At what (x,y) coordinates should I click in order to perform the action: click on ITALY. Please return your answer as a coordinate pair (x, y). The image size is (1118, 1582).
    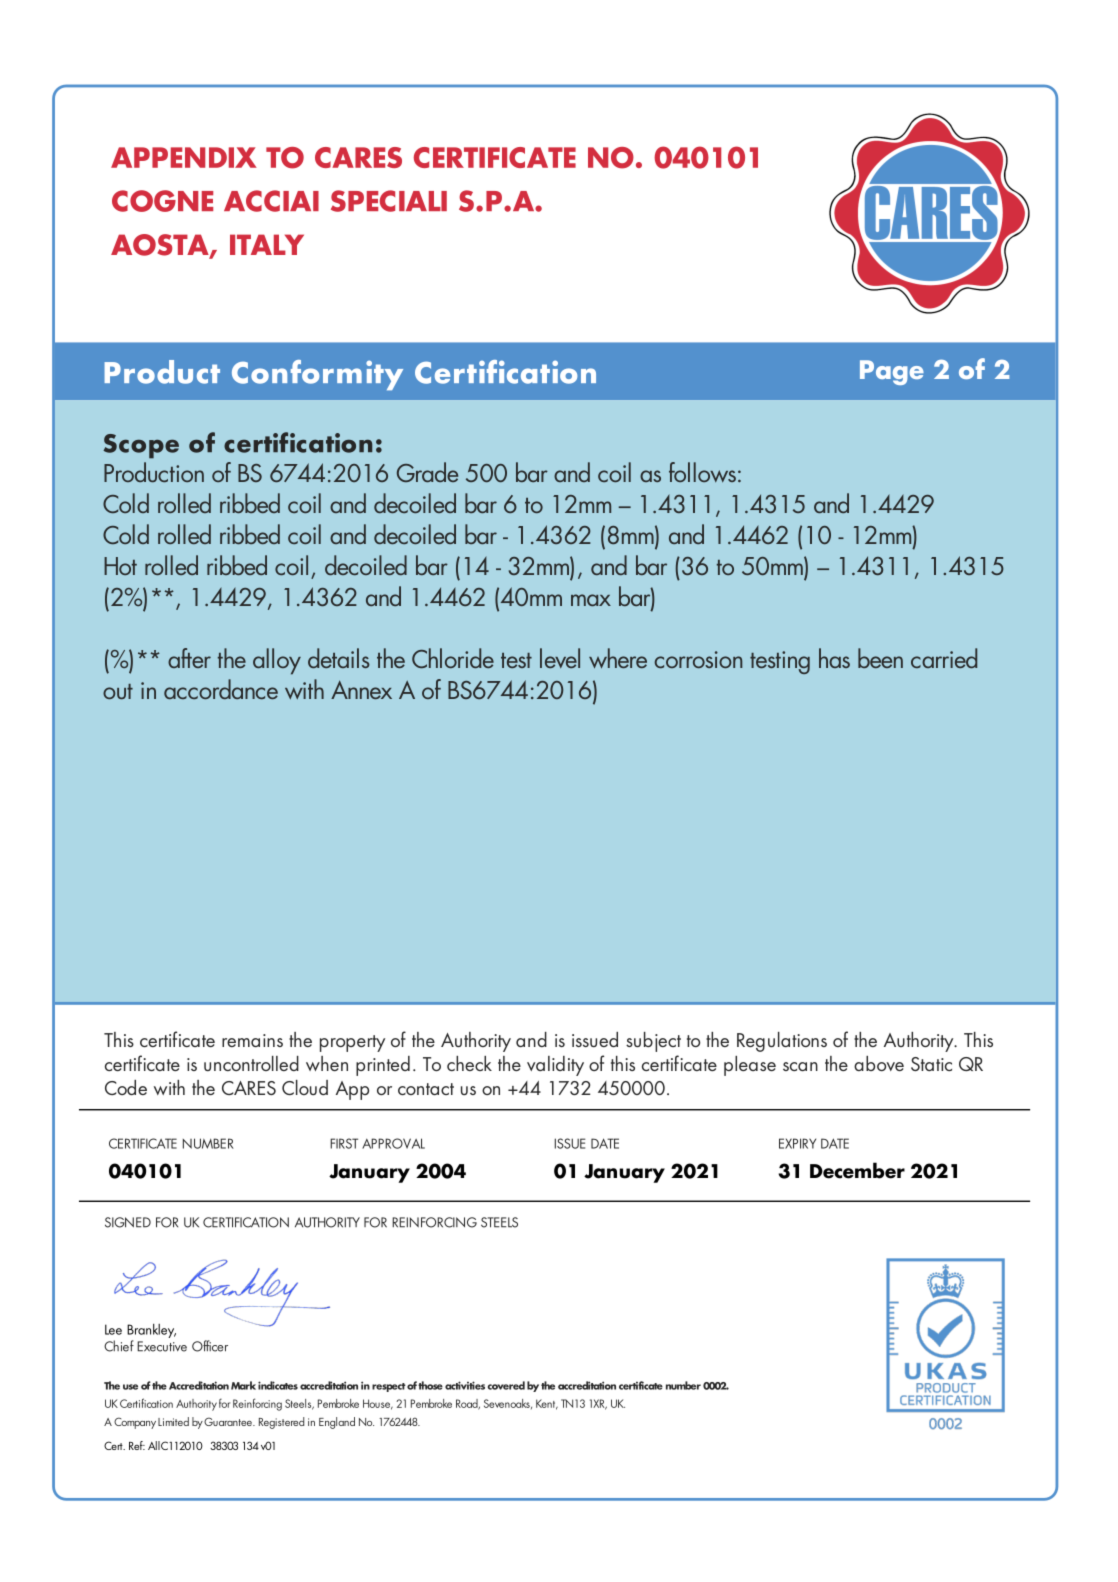
    Looking at the image, I should click on (267, 244).
